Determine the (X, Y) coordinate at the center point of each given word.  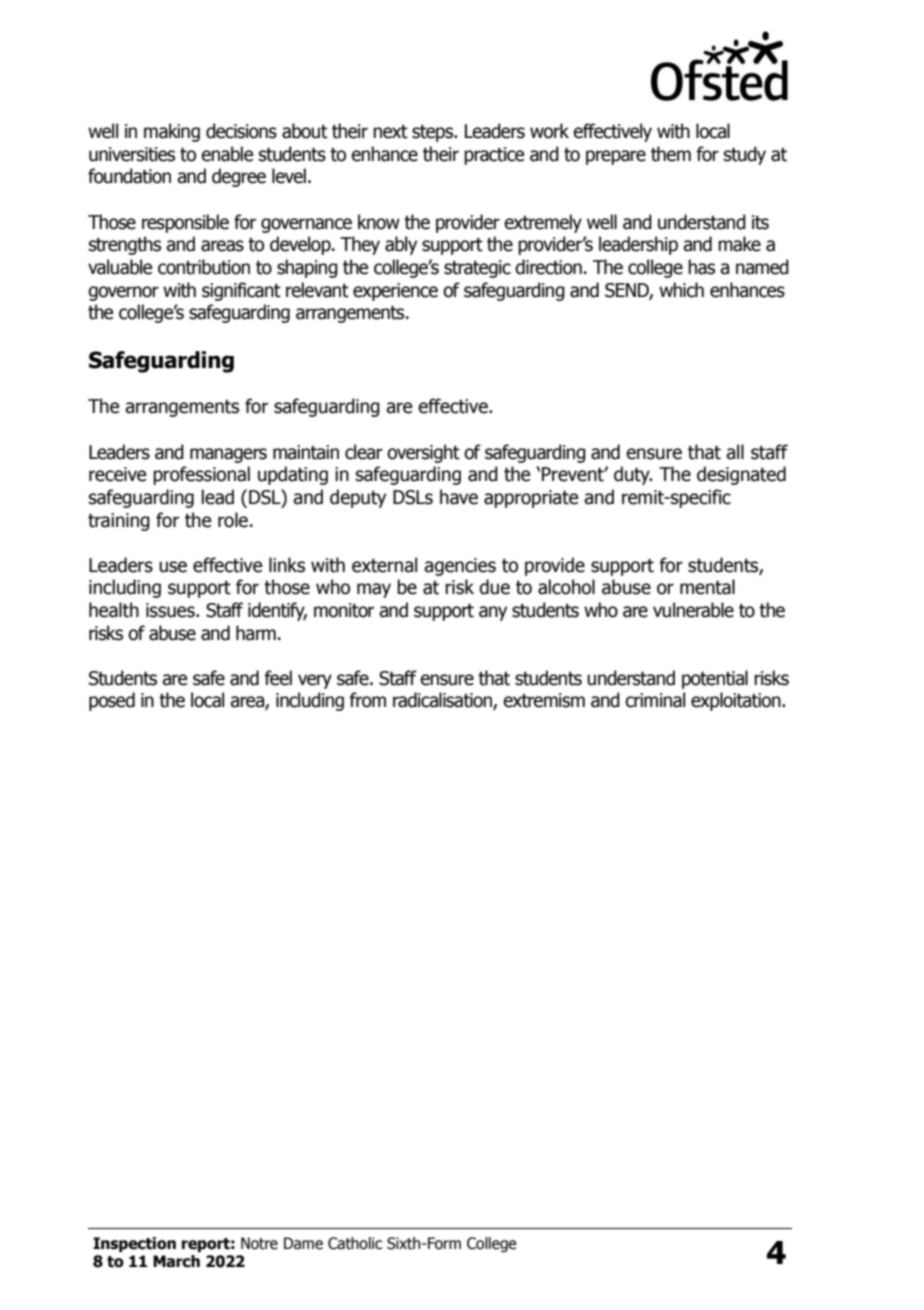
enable (227, 154)
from (367, 700)
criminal (655, 700)
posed (112, 701)
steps (434, 133)
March (176, 1261)
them (671, 154)
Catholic (355, 1243)
